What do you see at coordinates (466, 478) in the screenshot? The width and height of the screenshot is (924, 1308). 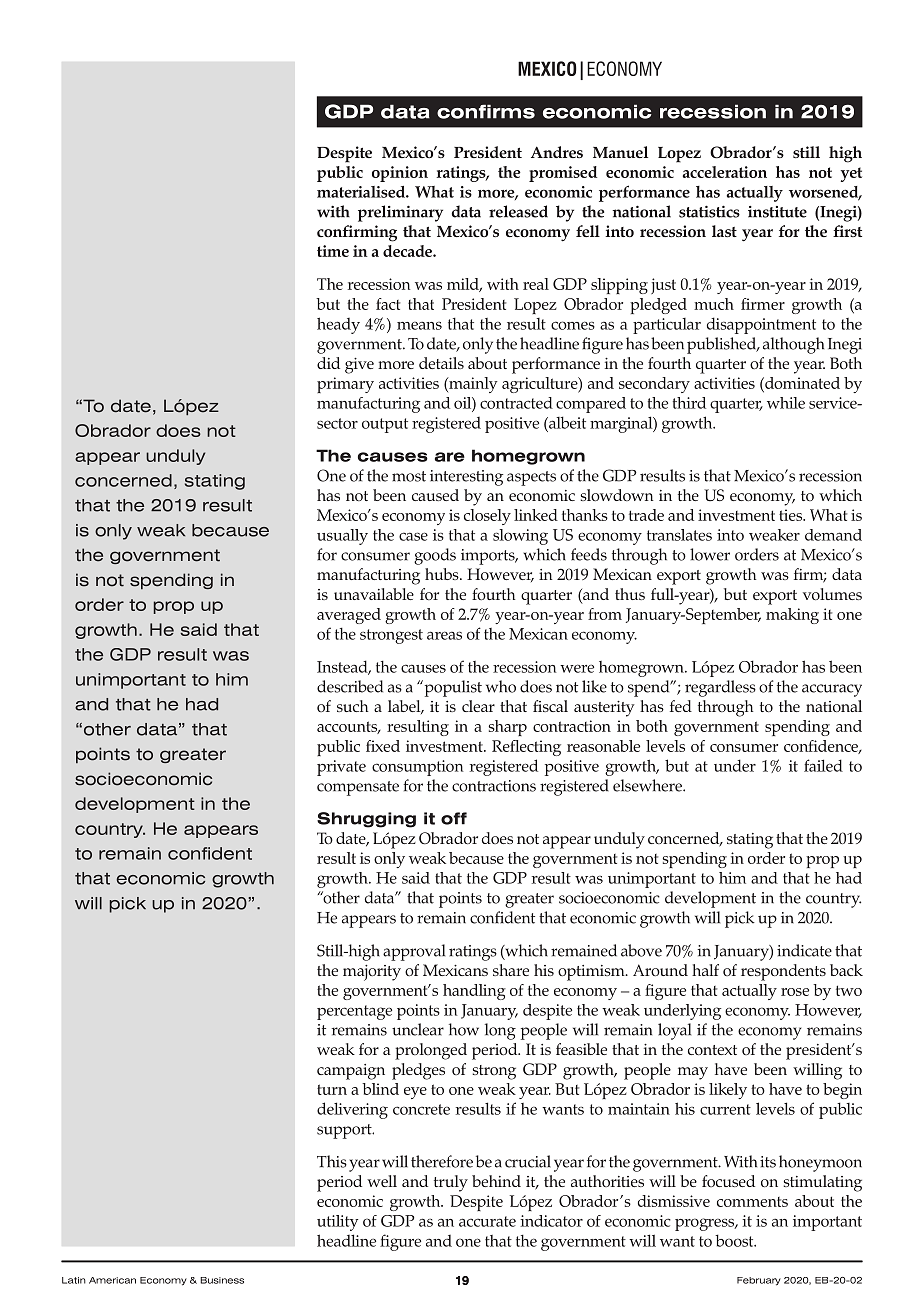 I see `interesting` at bounding box center [466, 478].
